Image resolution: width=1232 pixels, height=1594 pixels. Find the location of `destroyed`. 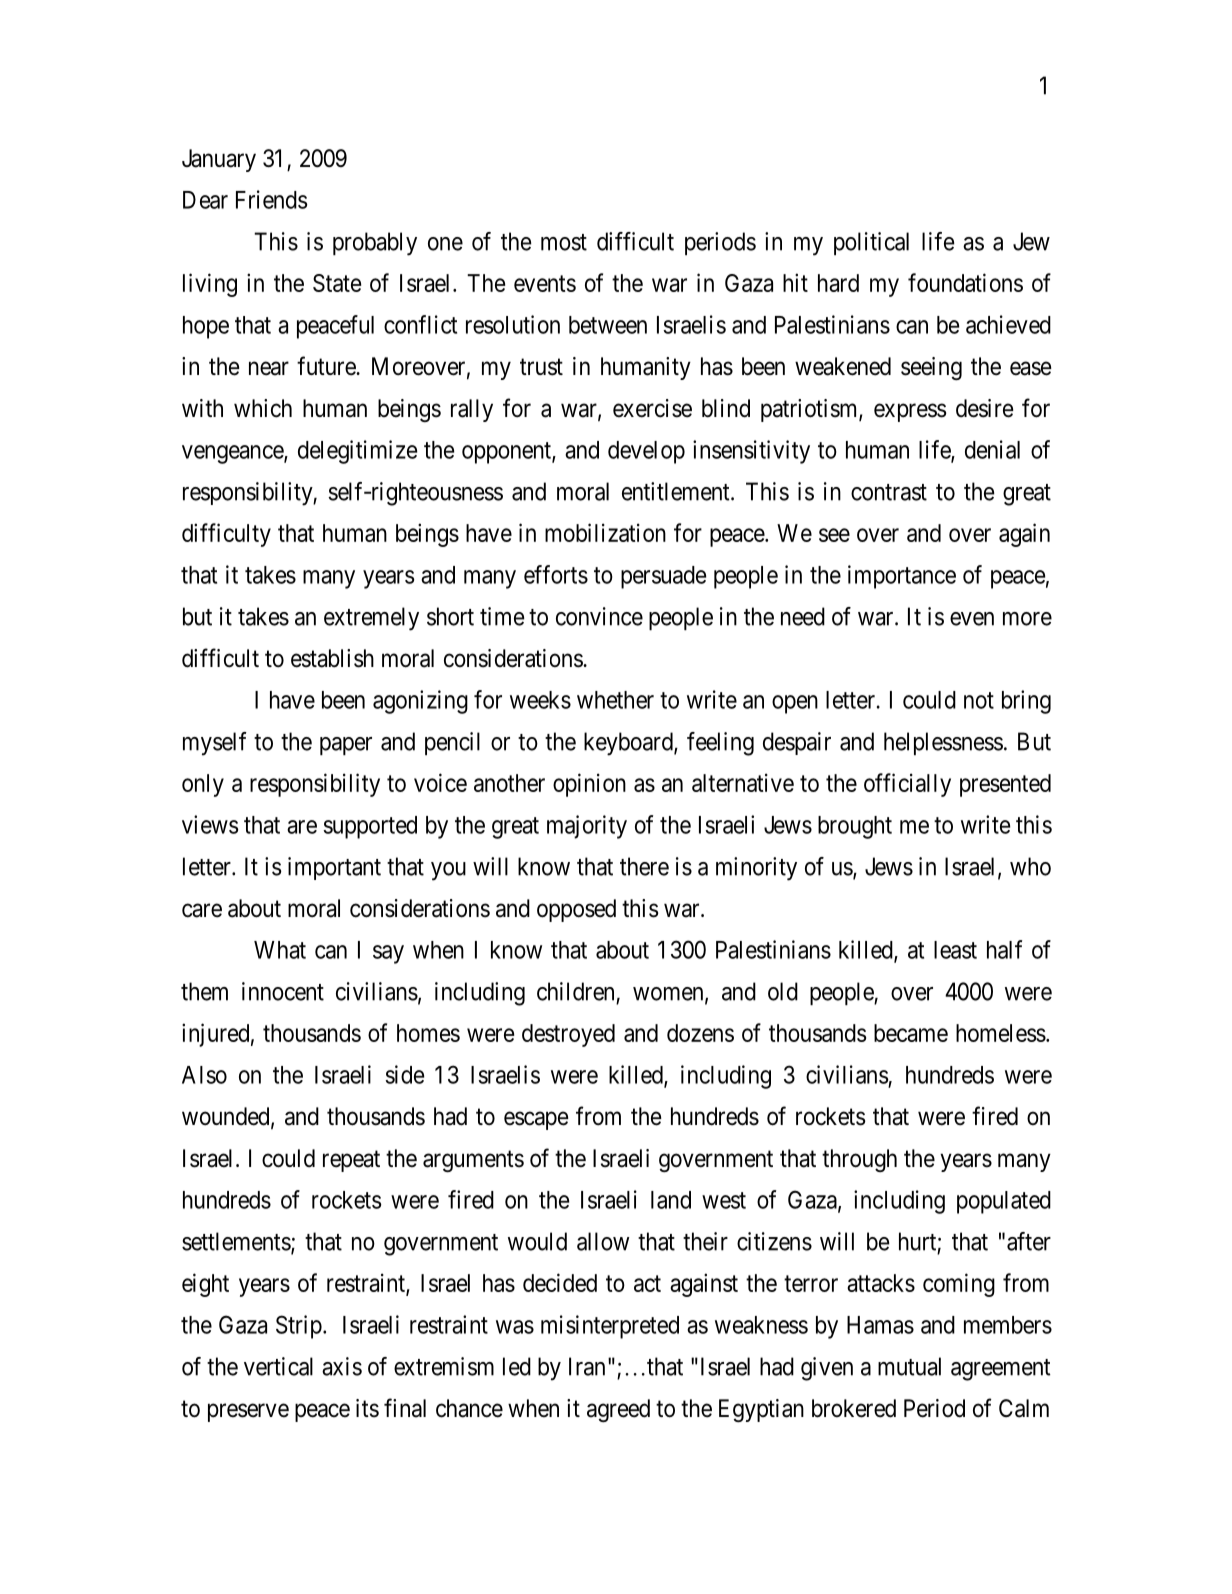

destroyed is located at coordinates (568, 1035).
